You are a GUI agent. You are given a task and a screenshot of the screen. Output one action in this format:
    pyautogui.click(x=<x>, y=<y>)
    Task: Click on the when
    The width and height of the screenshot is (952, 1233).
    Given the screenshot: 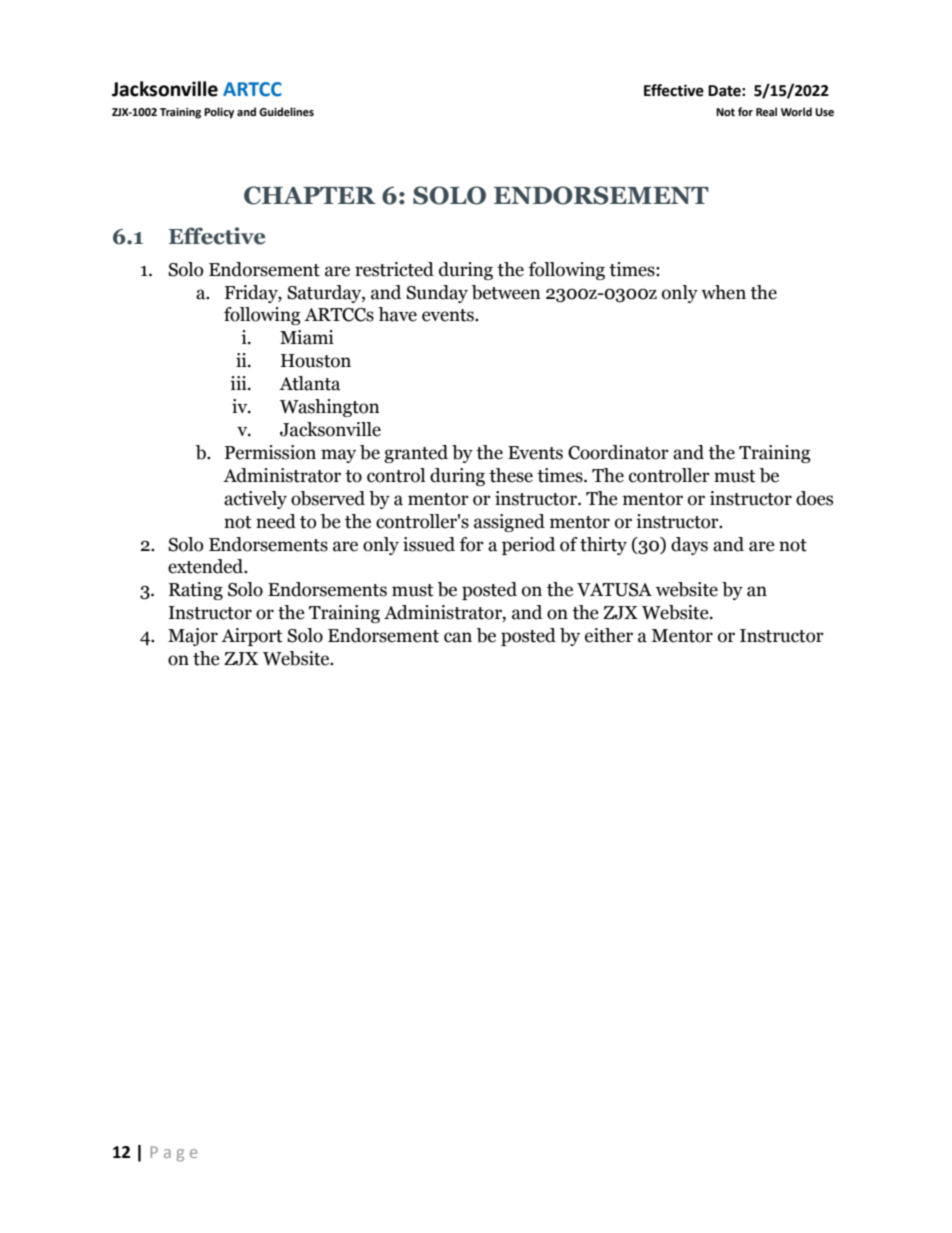 What is the action you would take?
    pyautogui.click(x=723, y=292)
